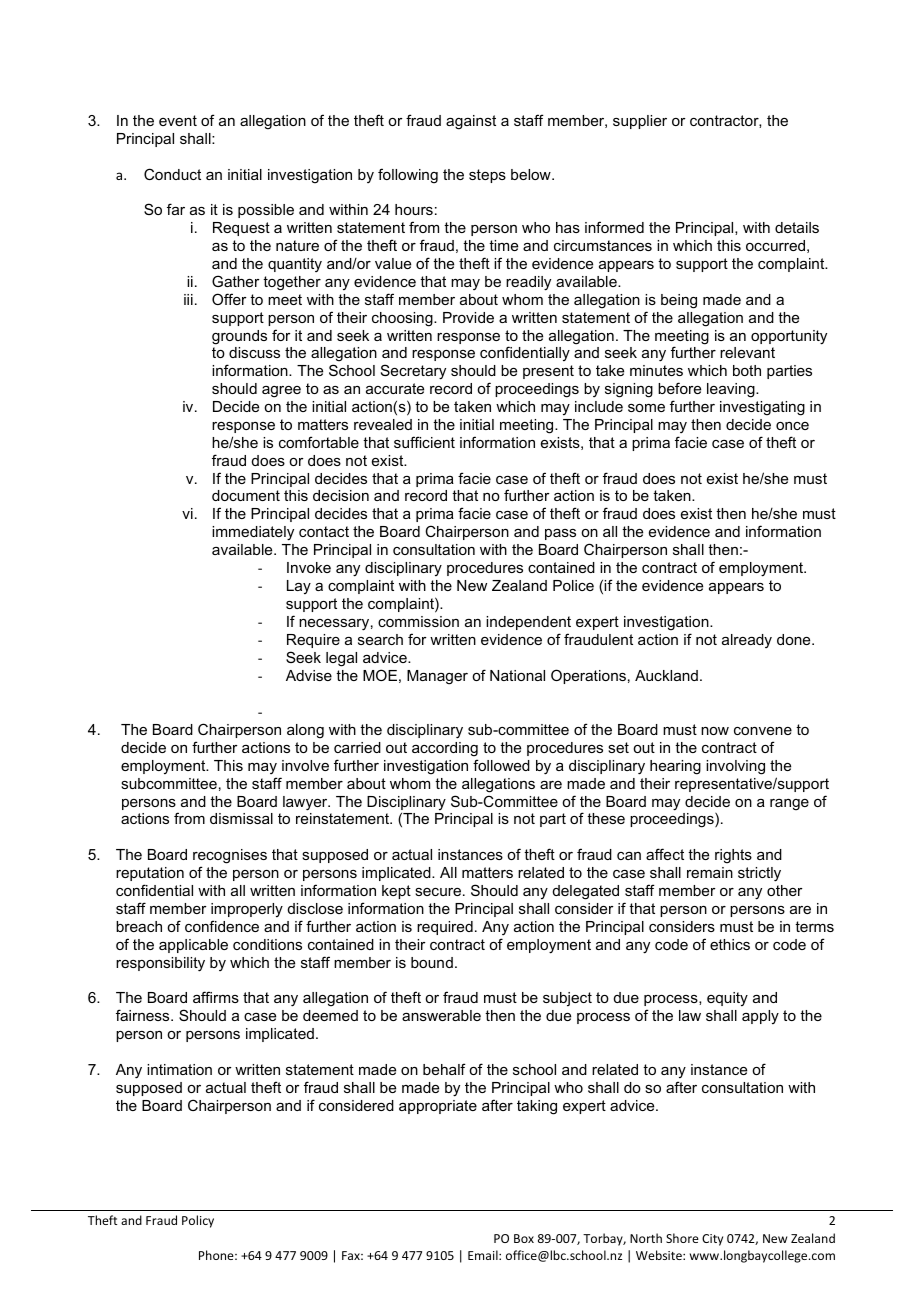 The width and height of the document is (924, 1308). I want to click on steps, so click(487, 176).
